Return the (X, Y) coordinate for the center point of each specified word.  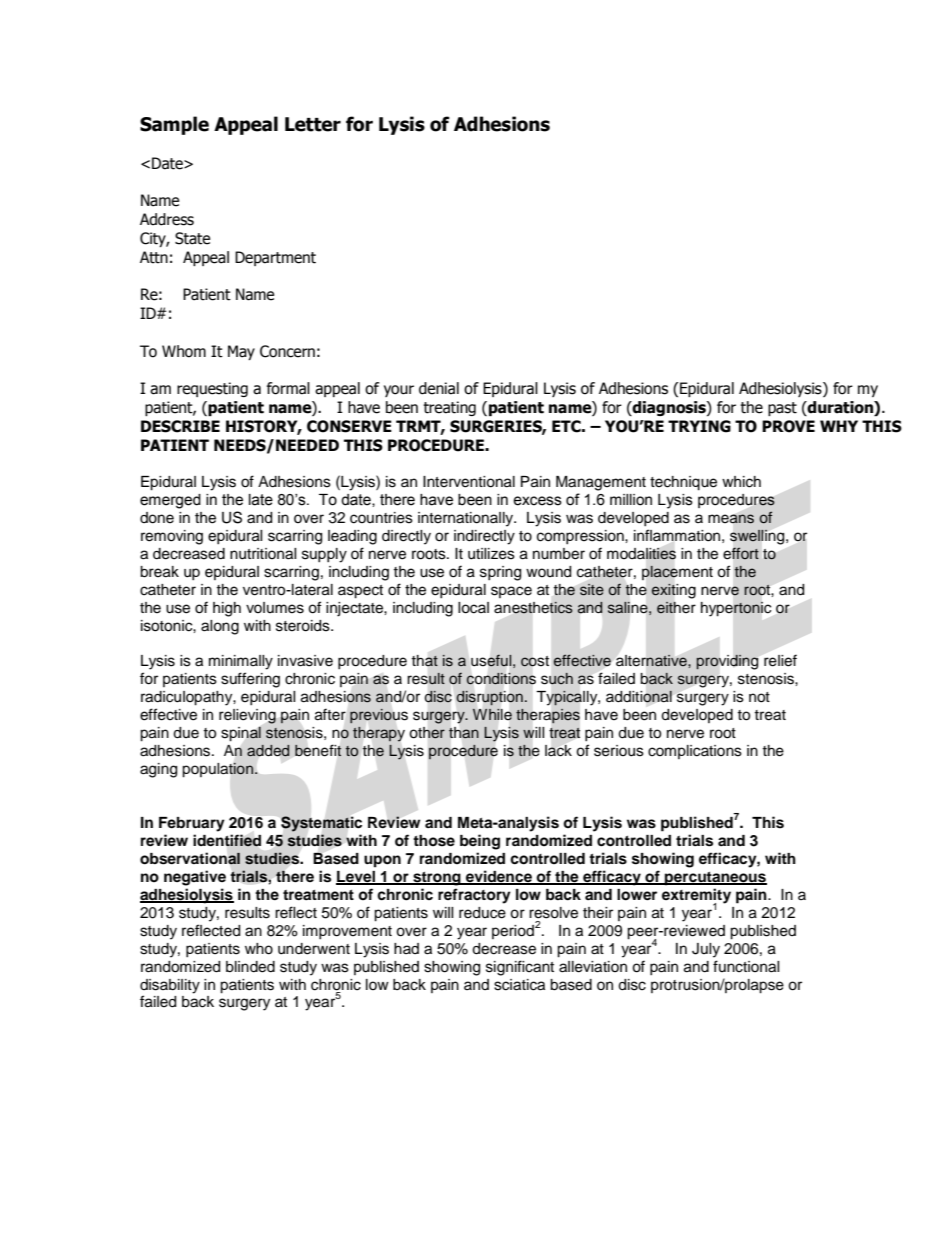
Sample (174, 125)
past (782, 409)
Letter (313, 124)
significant (520, 968)
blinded (250, 967)
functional (746, 966)
